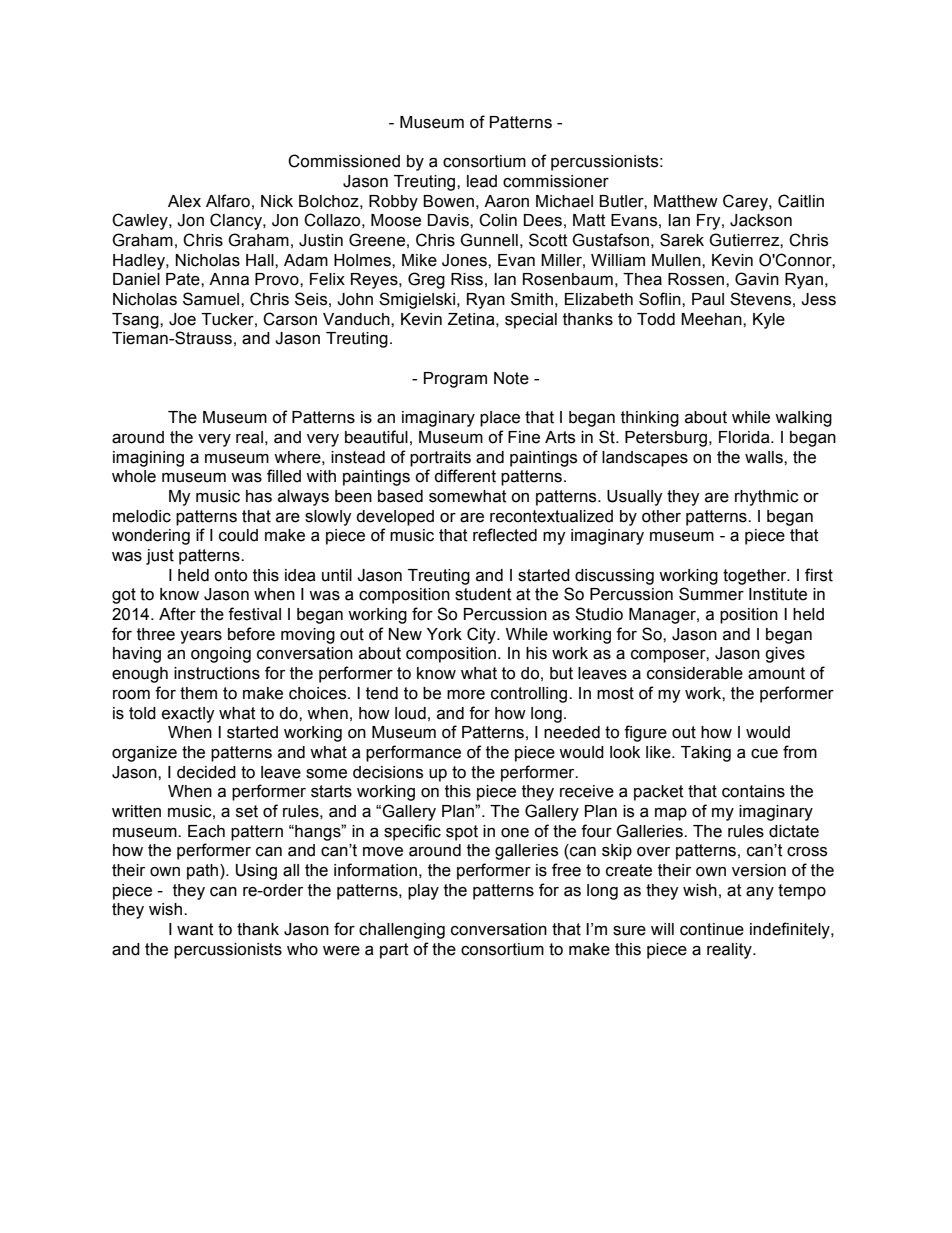  Describe the element at coordinates (228, 201) in the screenshot. I see `Alfaro` at that location.
